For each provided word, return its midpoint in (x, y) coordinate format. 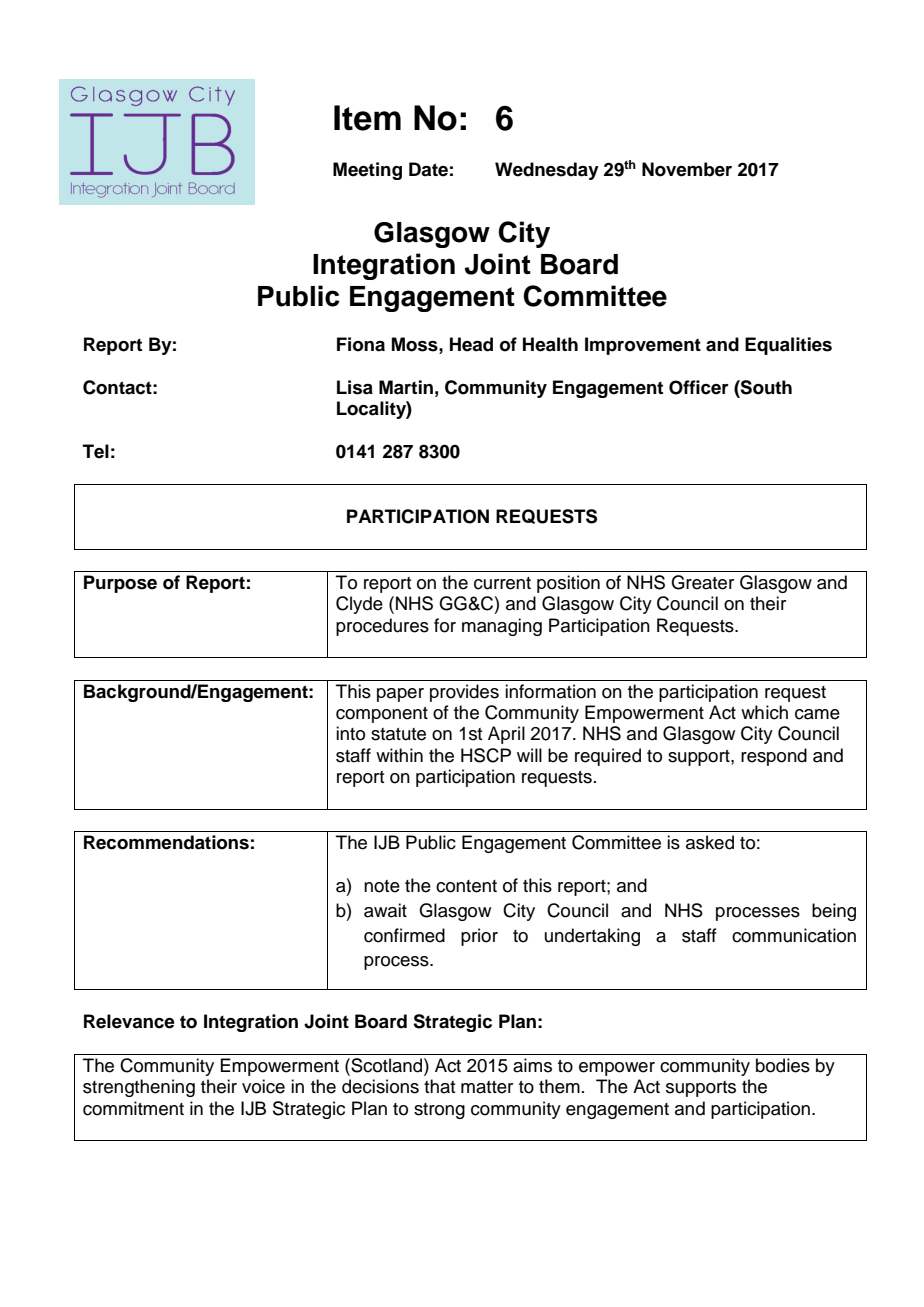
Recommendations (166, 842)
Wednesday (547, 171)
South (765, 387)
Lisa (355, 387)
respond (774, 757)
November (687, 169)
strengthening (139, 1088)
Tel (96, 451)
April (506, 735)
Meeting (367, 171)
